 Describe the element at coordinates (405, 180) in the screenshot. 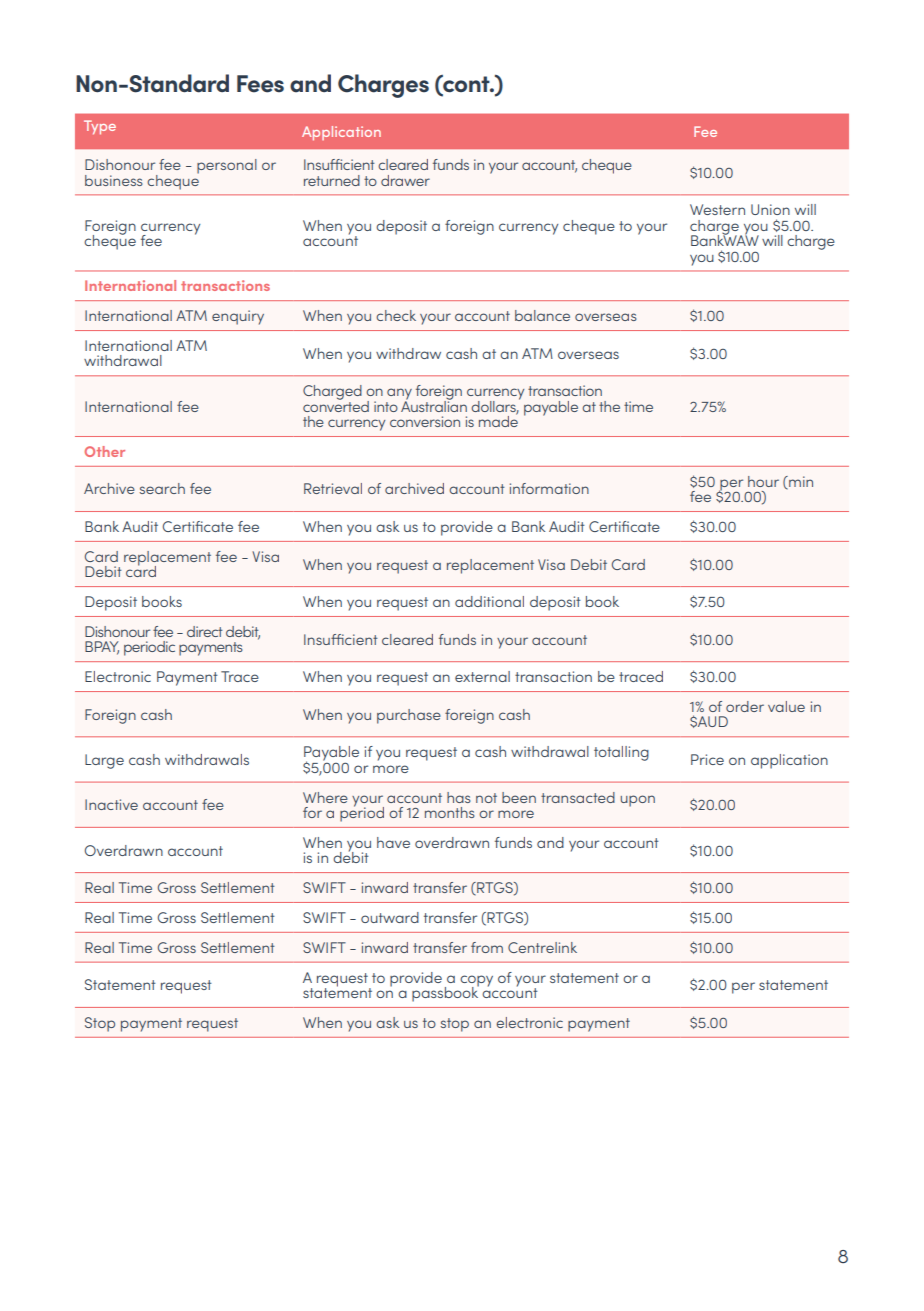

I see `drawer` at that location.
